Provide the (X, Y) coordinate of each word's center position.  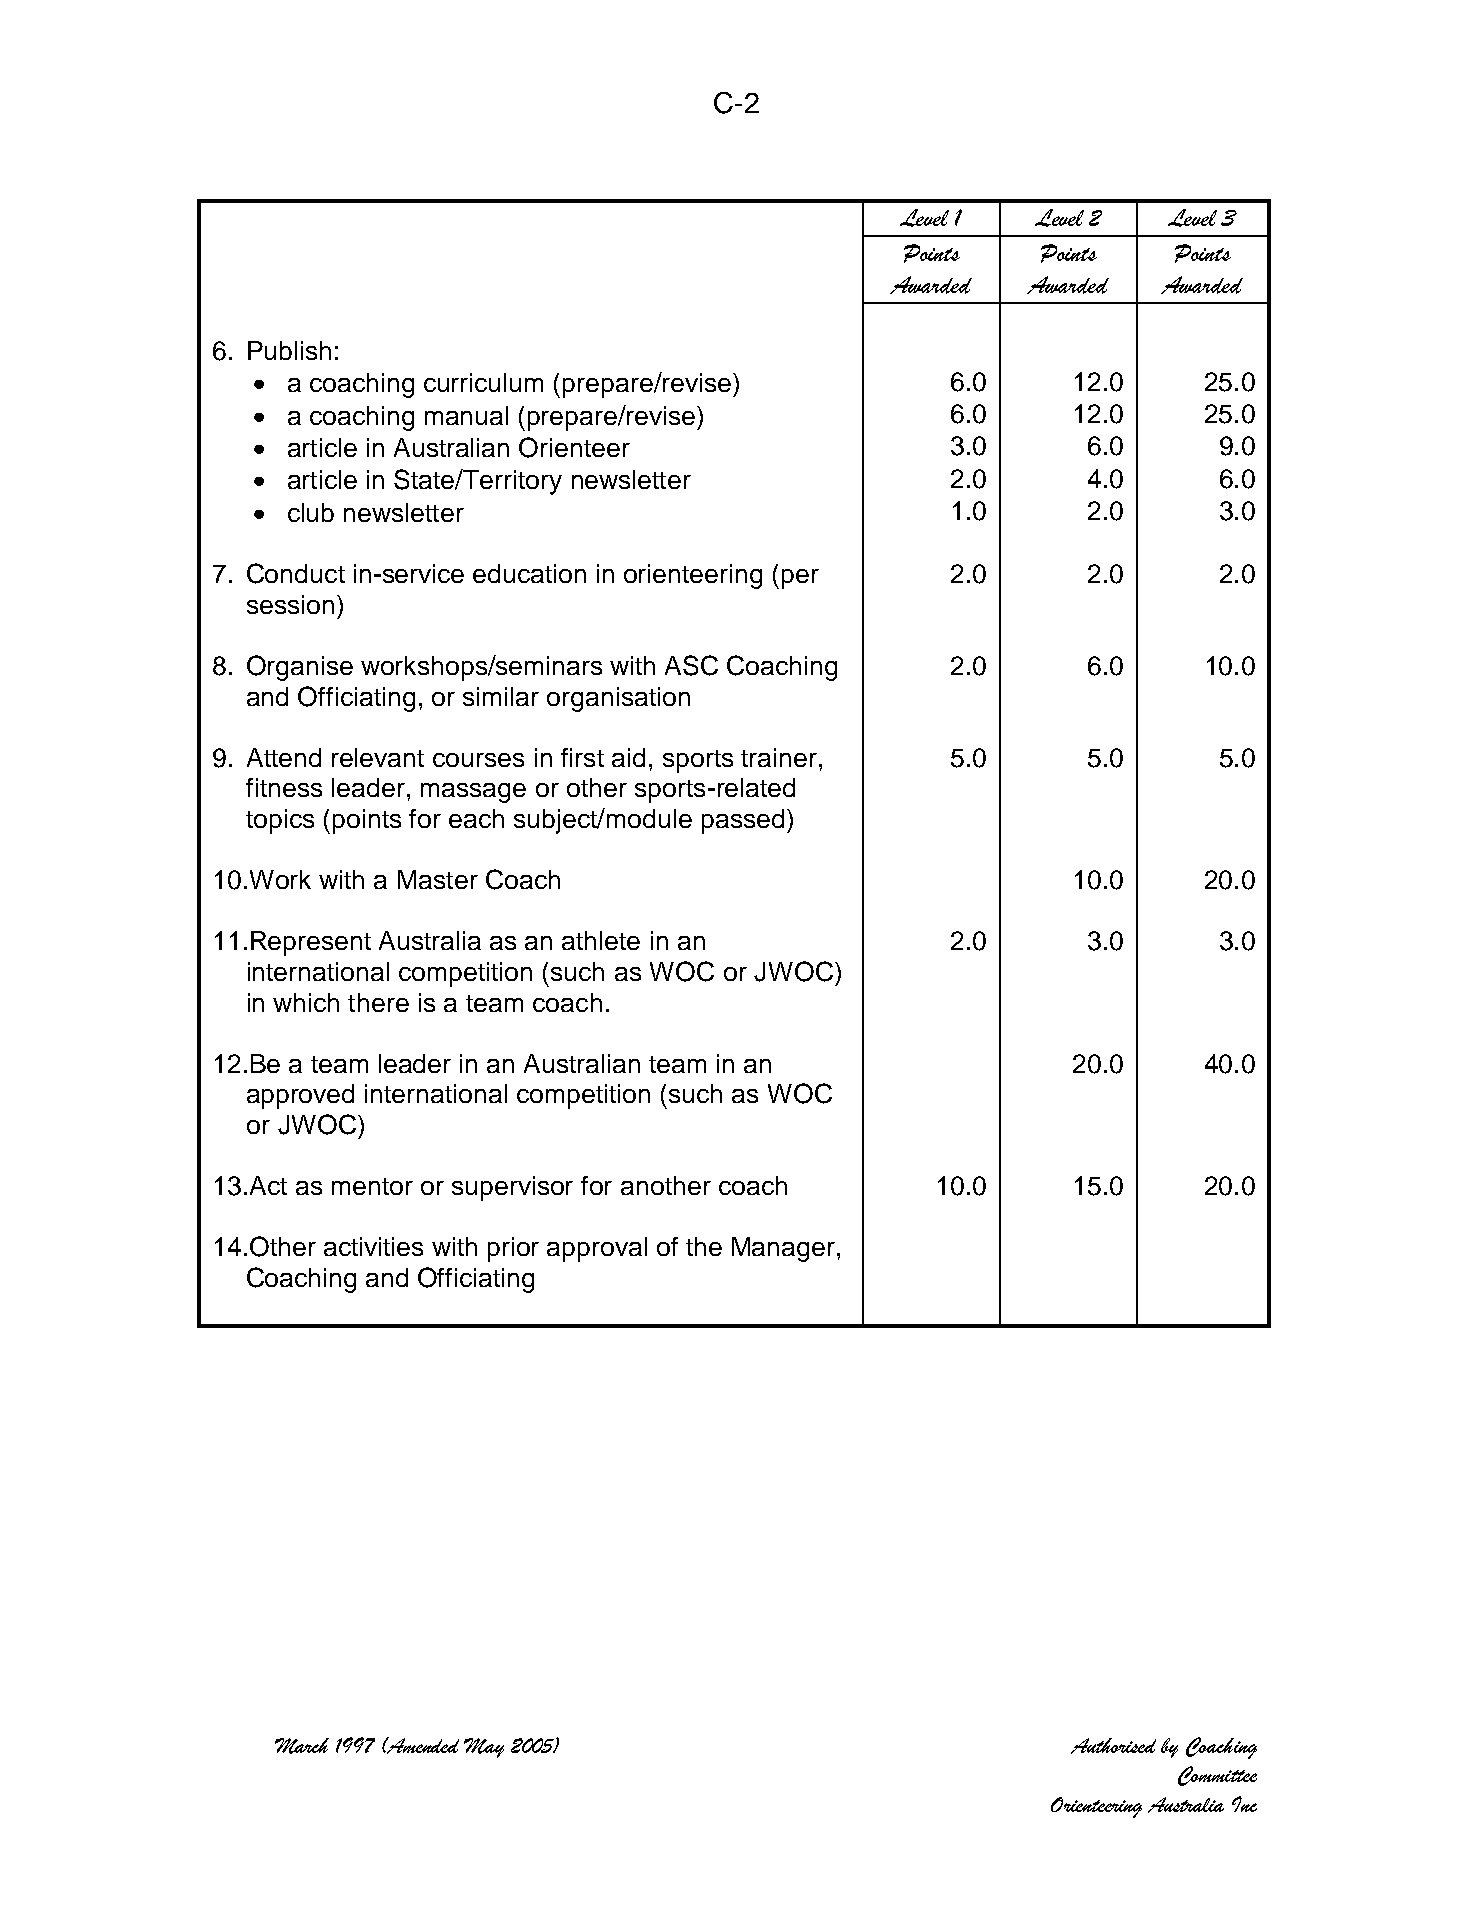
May (484, 1748)
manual (466, 415)
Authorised (1113, 1746)
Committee (1217, 1776)
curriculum (483, 382)
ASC (691, 665)
